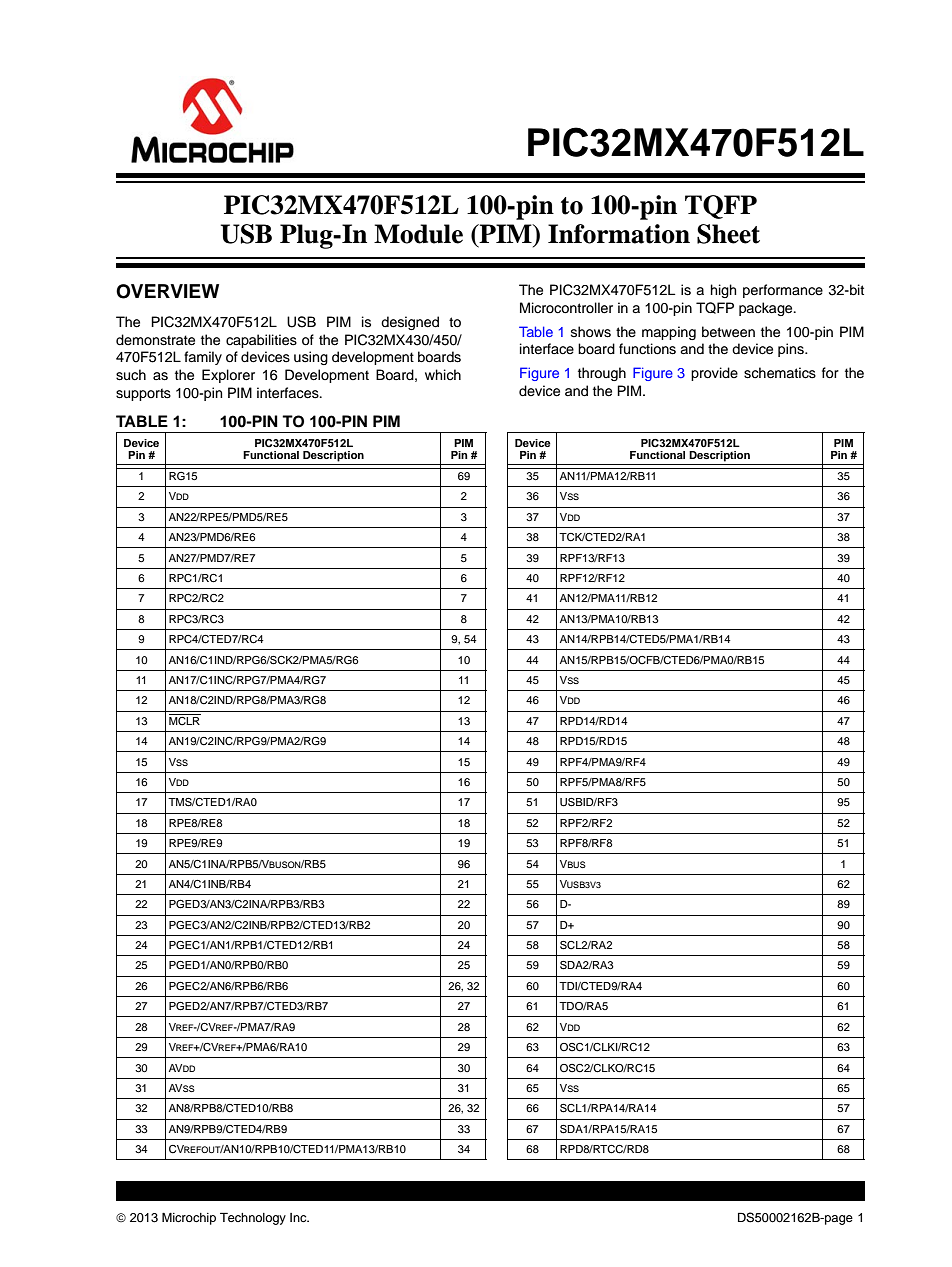 This image has width=952, height=1267. What do you see at coordinates (143, 394) in the image?
I see `supports` at bounding box center [143, 394].
